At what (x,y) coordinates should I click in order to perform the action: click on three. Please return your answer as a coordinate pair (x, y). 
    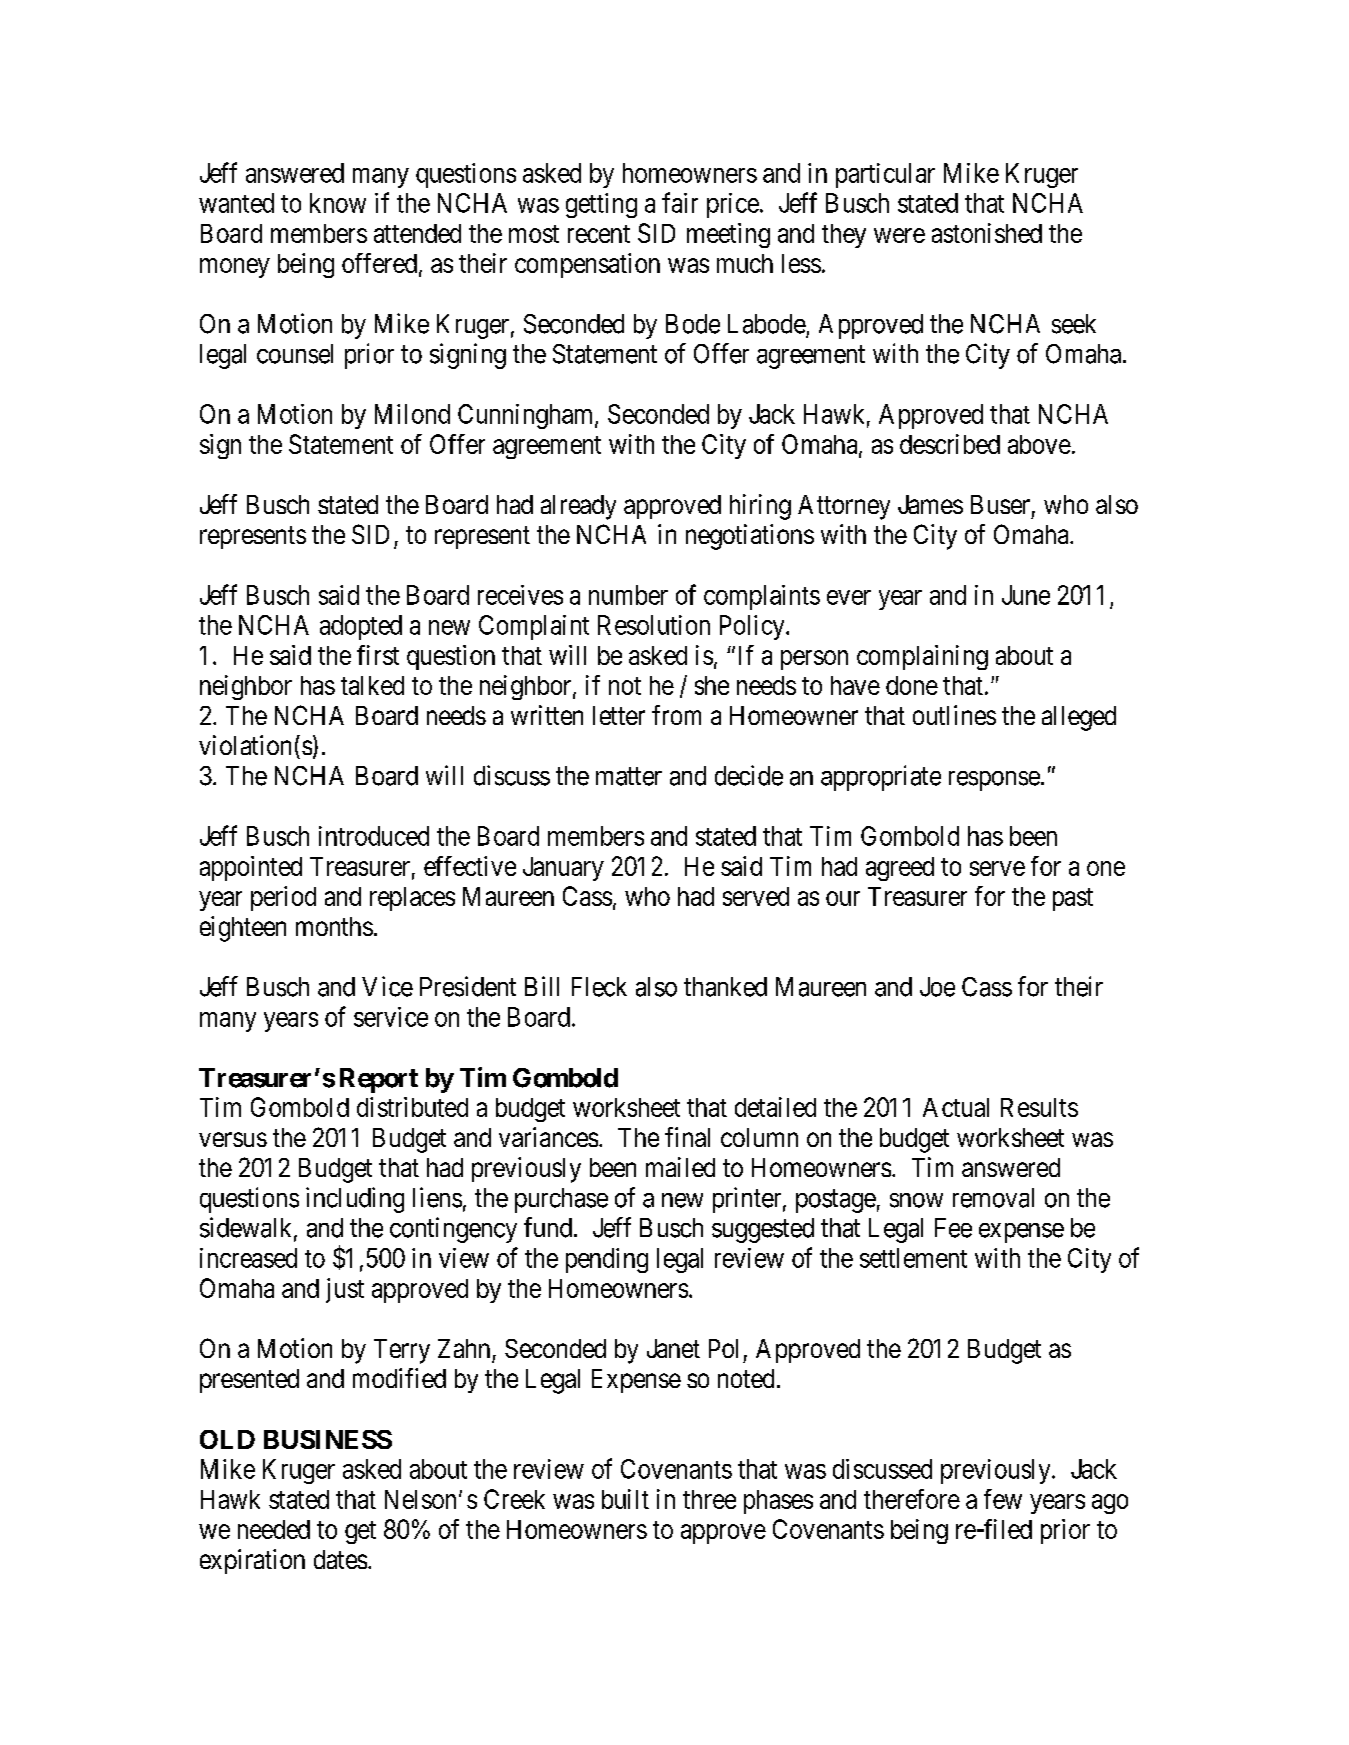
    Looking at the image, I should click on (709, 1499).
